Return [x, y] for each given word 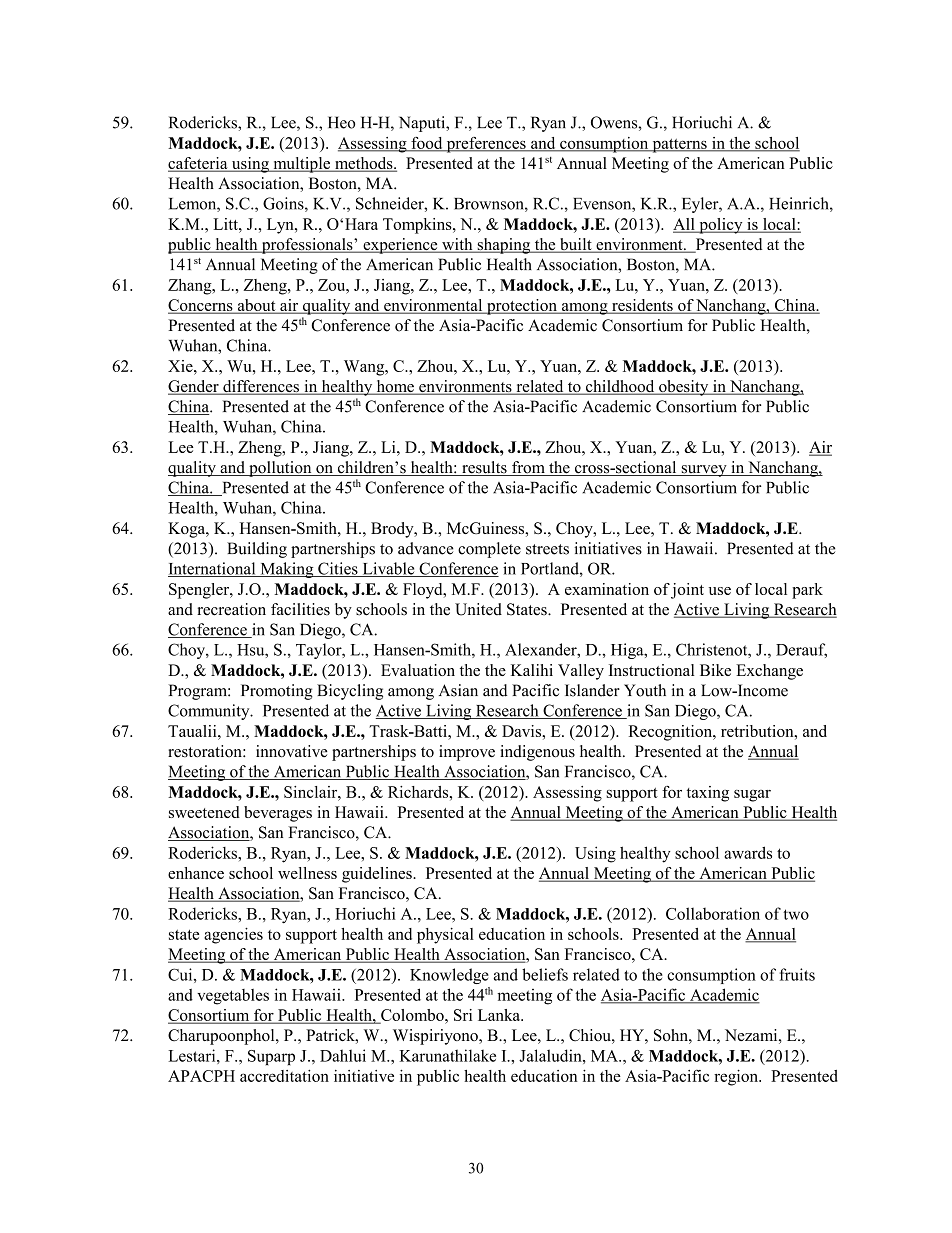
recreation [231, 609]
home [395, 387]
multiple [302, 165]
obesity [684, 388]
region [737, 1077]
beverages [278, 814]
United [478, 609]
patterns [679, 146]
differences [261, 387]
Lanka [500, 1015]
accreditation [284, 1076]
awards [748, 852]
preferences [486, 145]
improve [467, 753]
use [720, 591]
